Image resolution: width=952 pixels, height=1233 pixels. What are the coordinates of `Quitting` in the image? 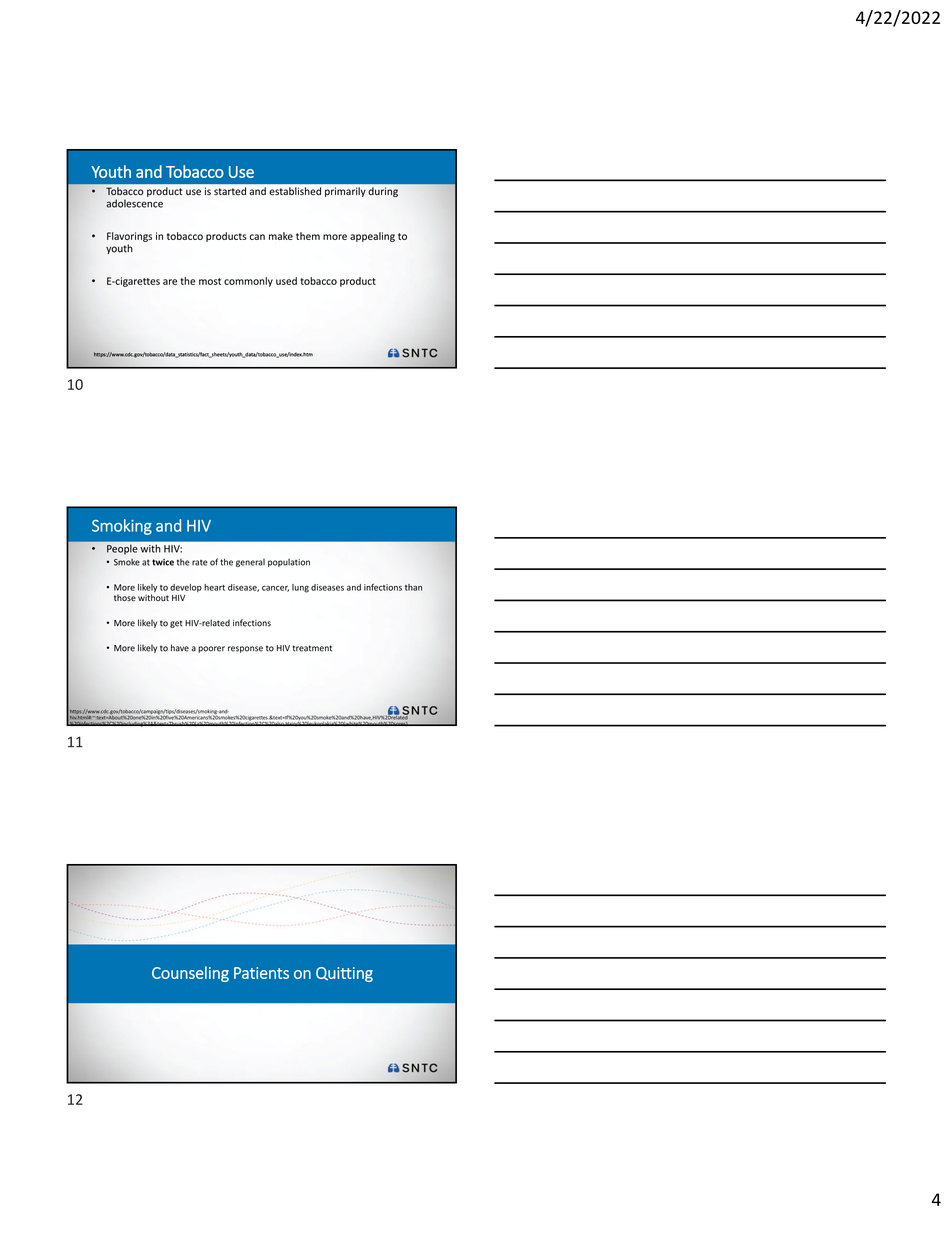 It's located at (344, 974).
